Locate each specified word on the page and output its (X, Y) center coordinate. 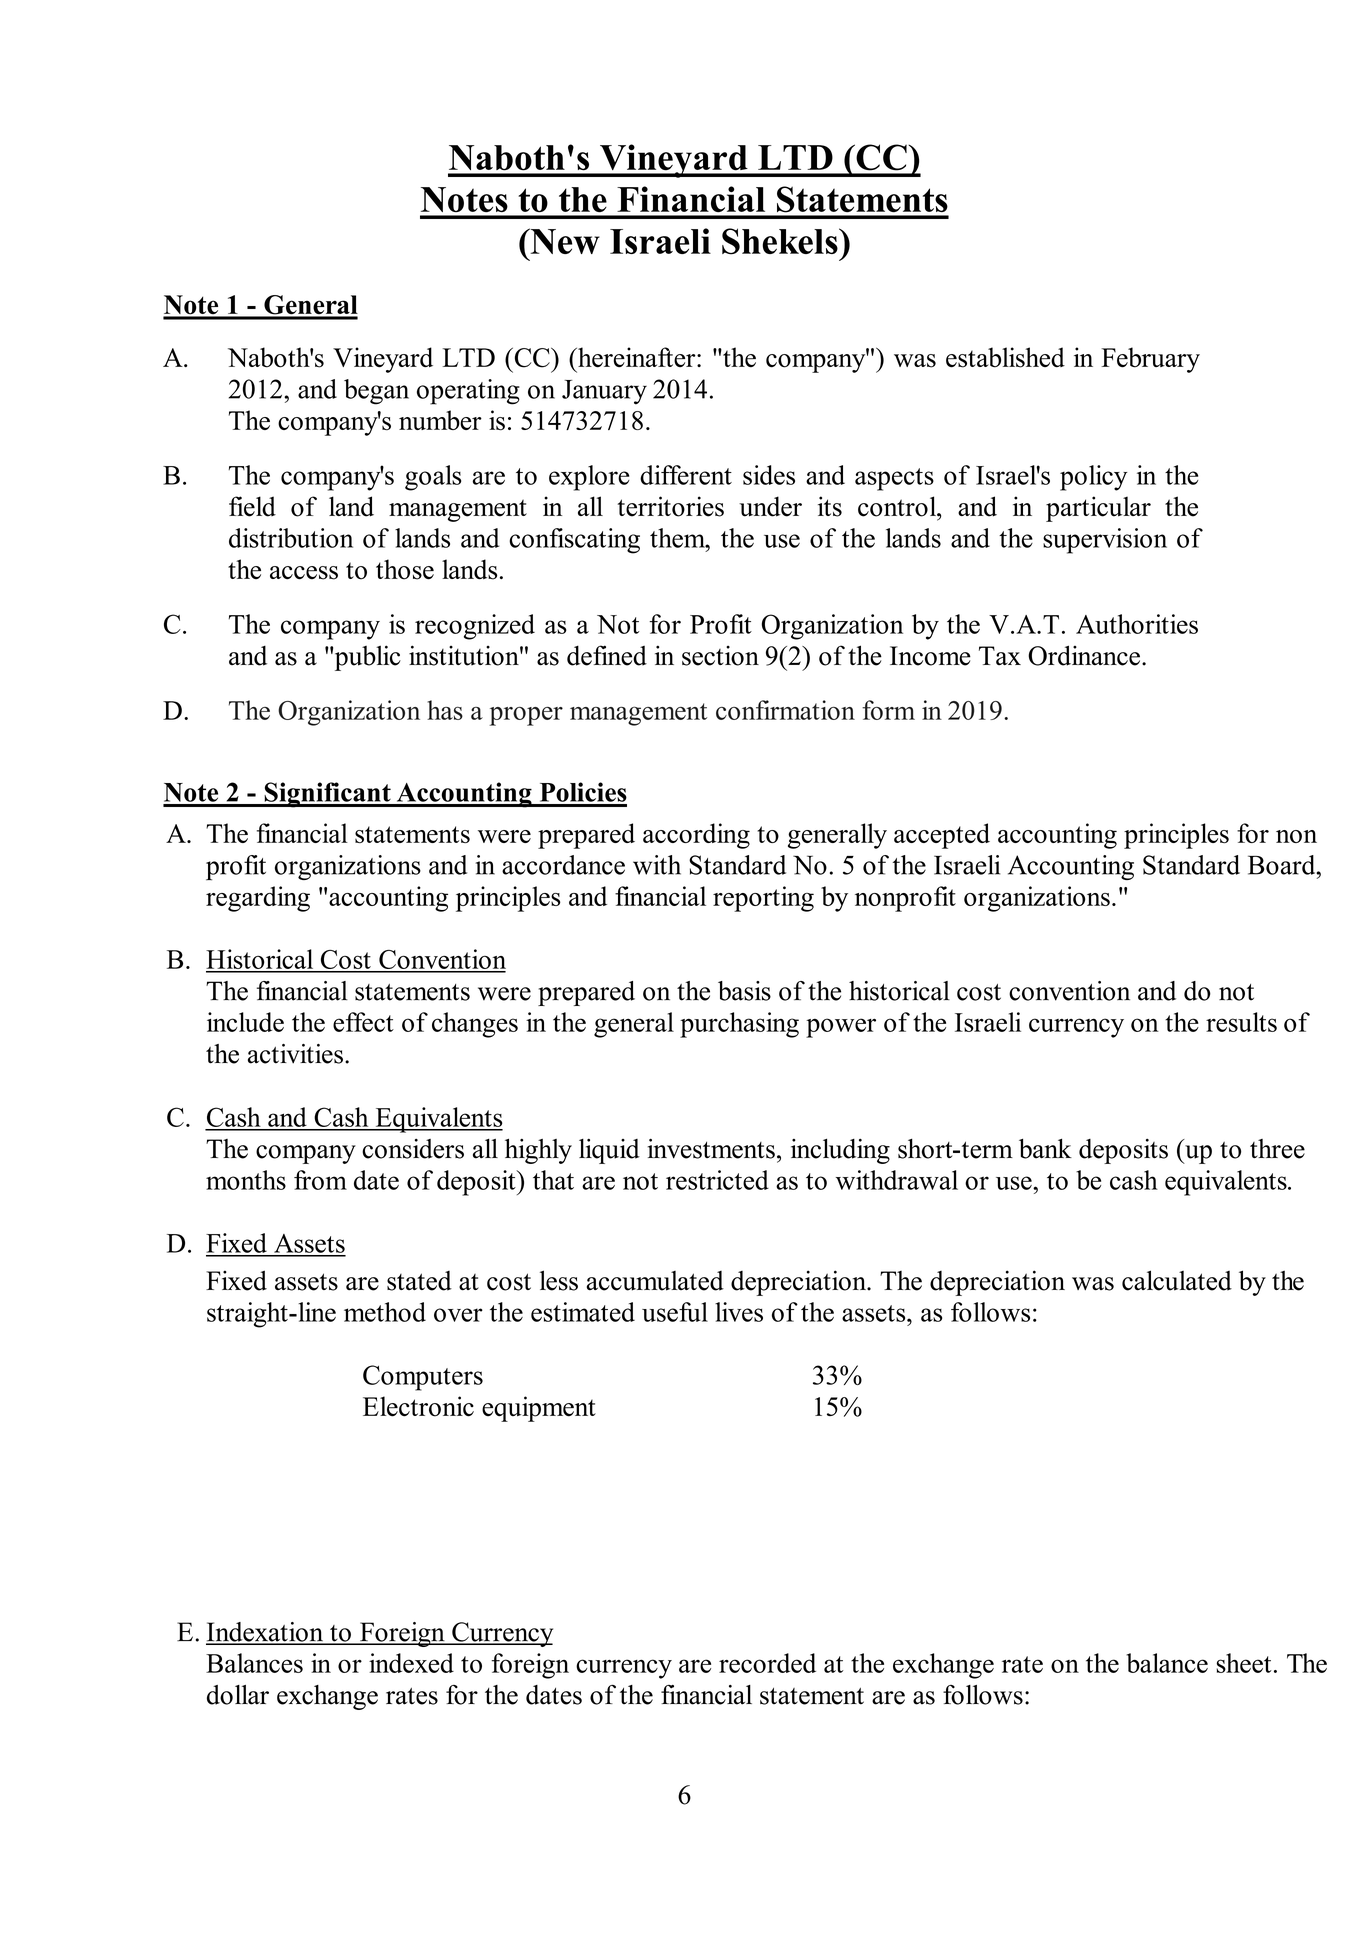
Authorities (1137, 624)
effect (363, 1022)
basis (744, 991)
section (720, 655)
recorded (767, 1663)
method (385, 1312)
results (1241, 1022)
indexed (411, 1663)
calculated (1177, 1280)
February (1150, 360)
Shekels (781, 241)
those (405, 569)
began (376, 392)
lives (739, 1312)
